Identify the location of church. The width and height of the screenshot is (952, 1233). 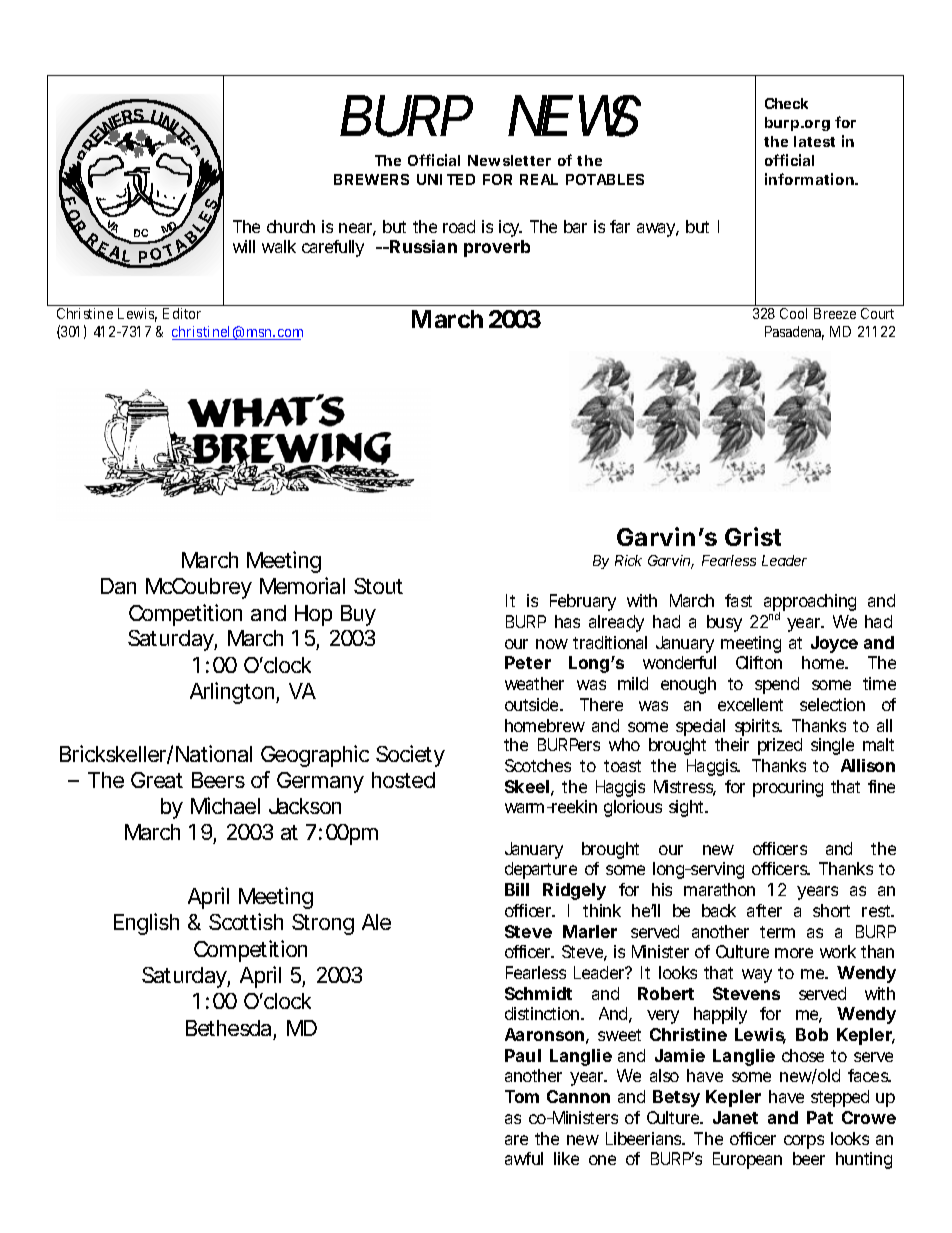
(291, 226).
